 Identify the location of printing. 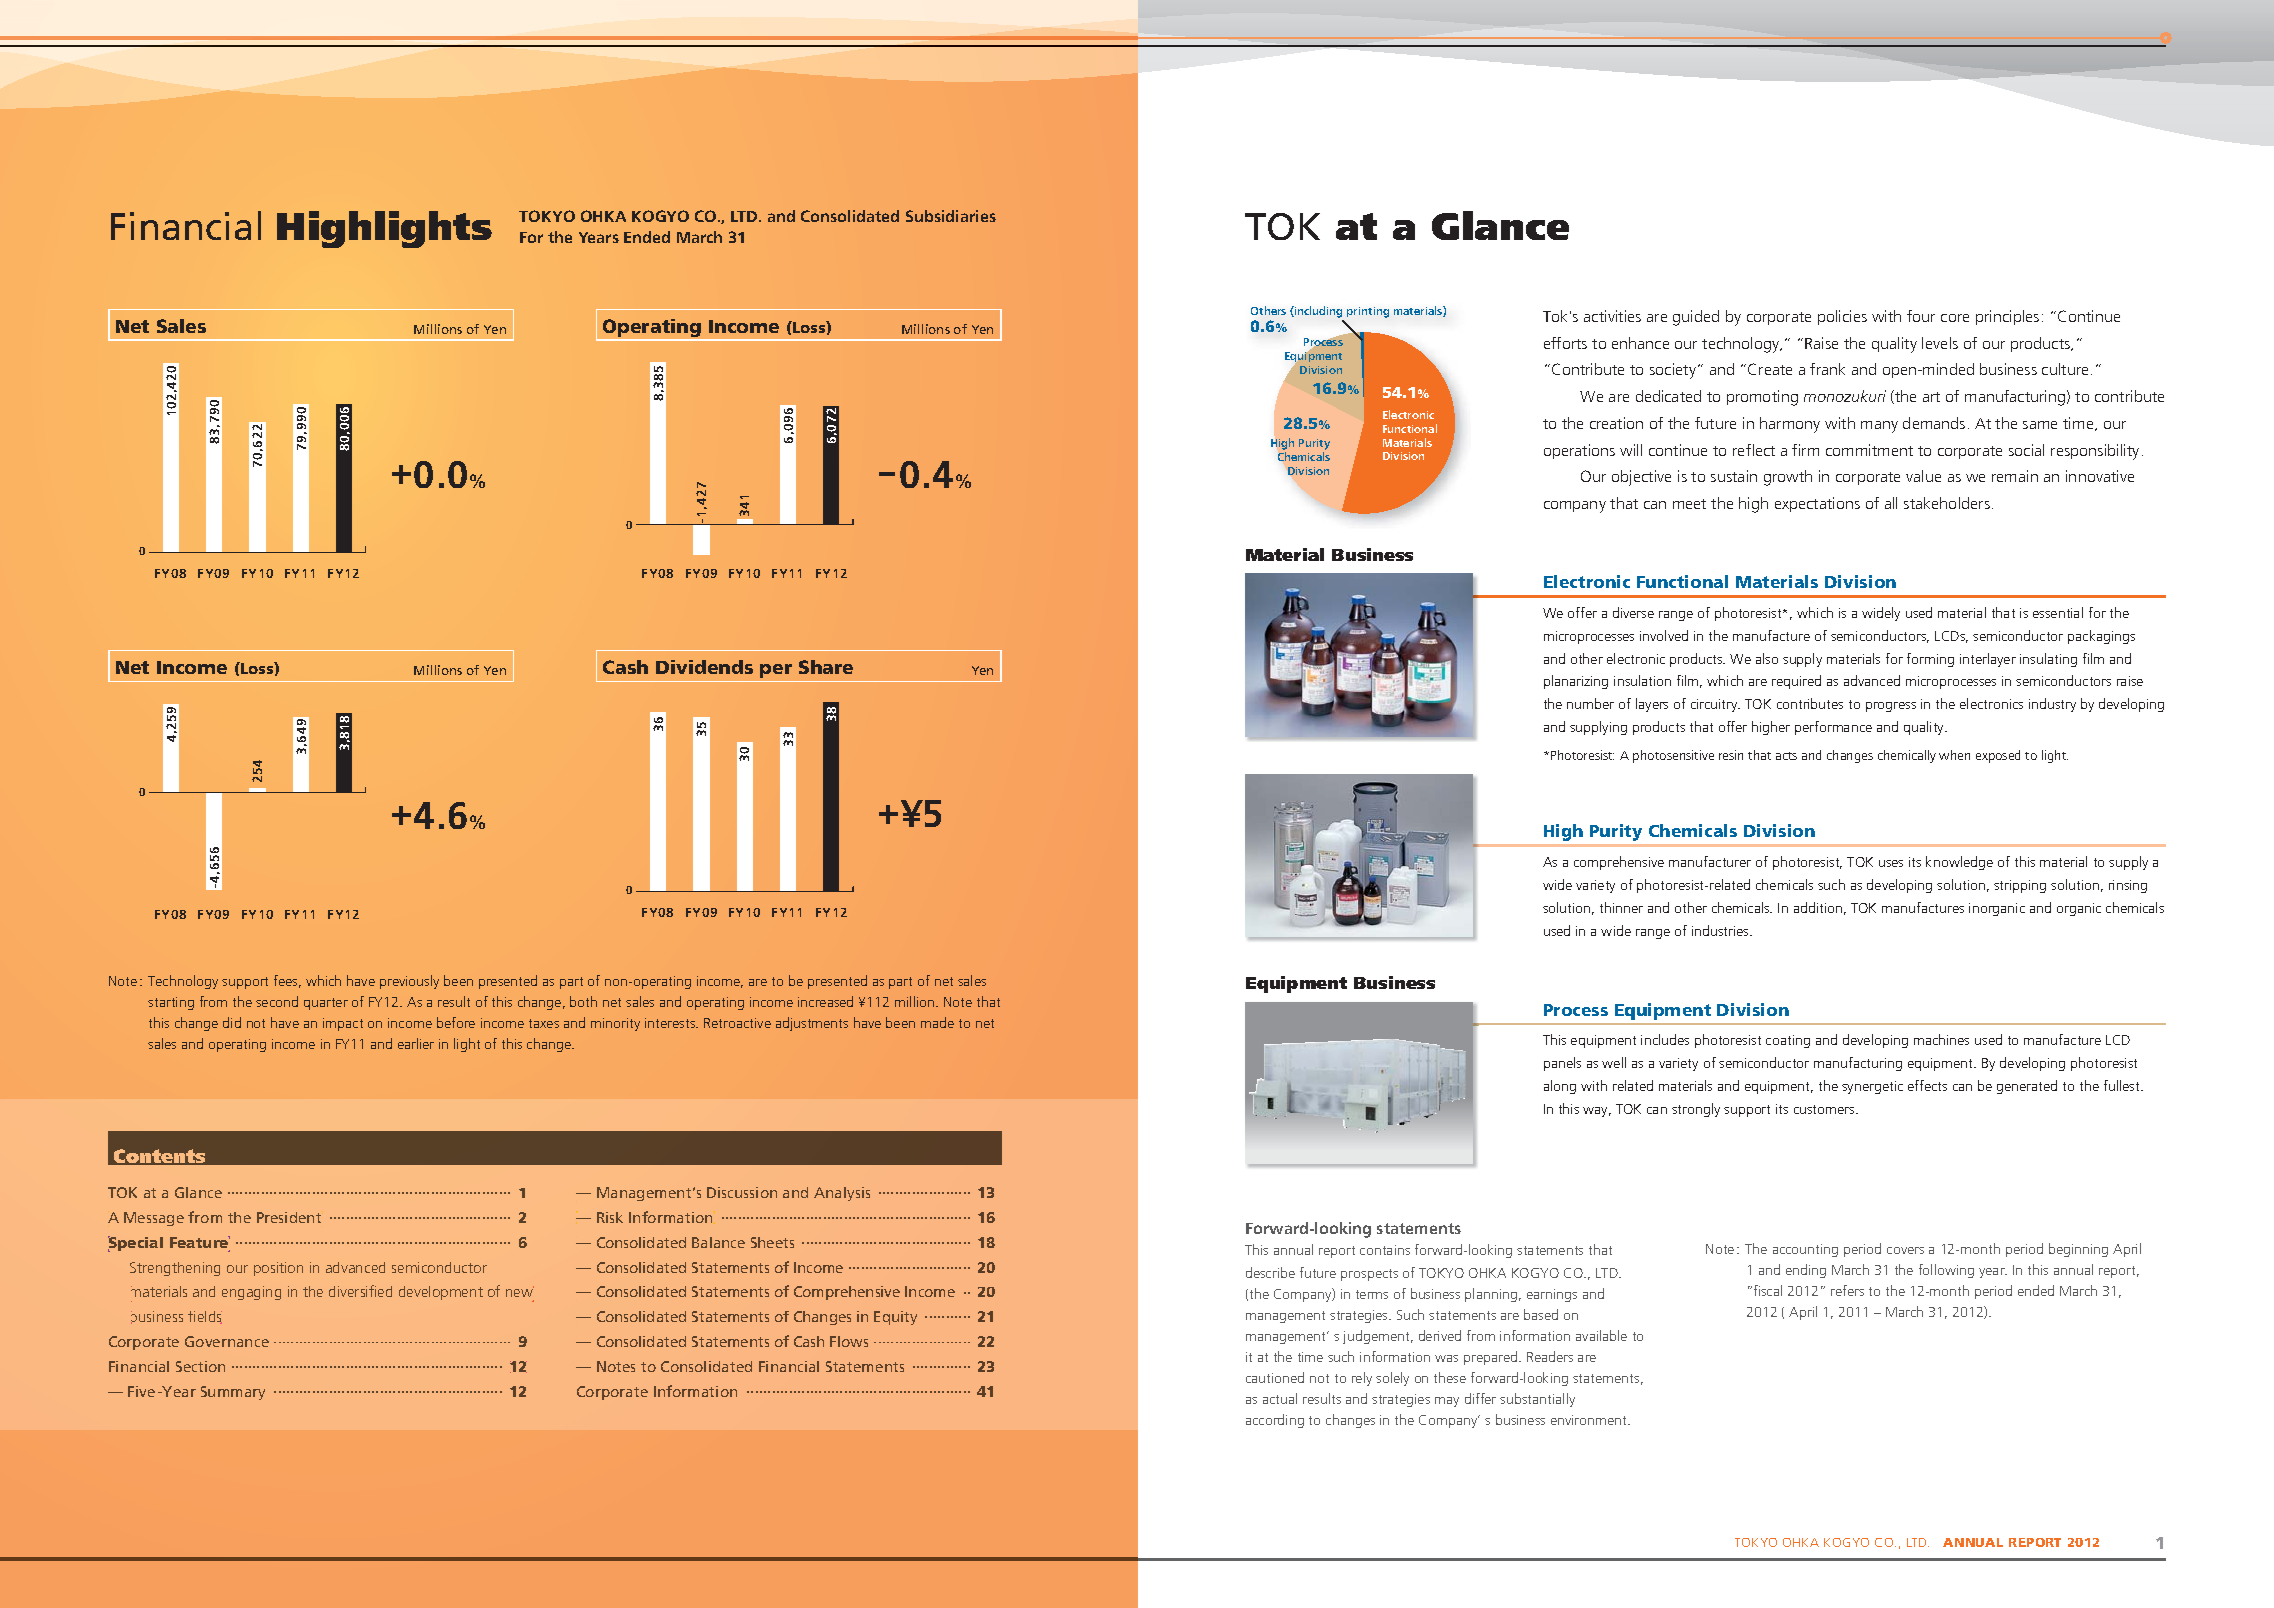
(1368, 312).
